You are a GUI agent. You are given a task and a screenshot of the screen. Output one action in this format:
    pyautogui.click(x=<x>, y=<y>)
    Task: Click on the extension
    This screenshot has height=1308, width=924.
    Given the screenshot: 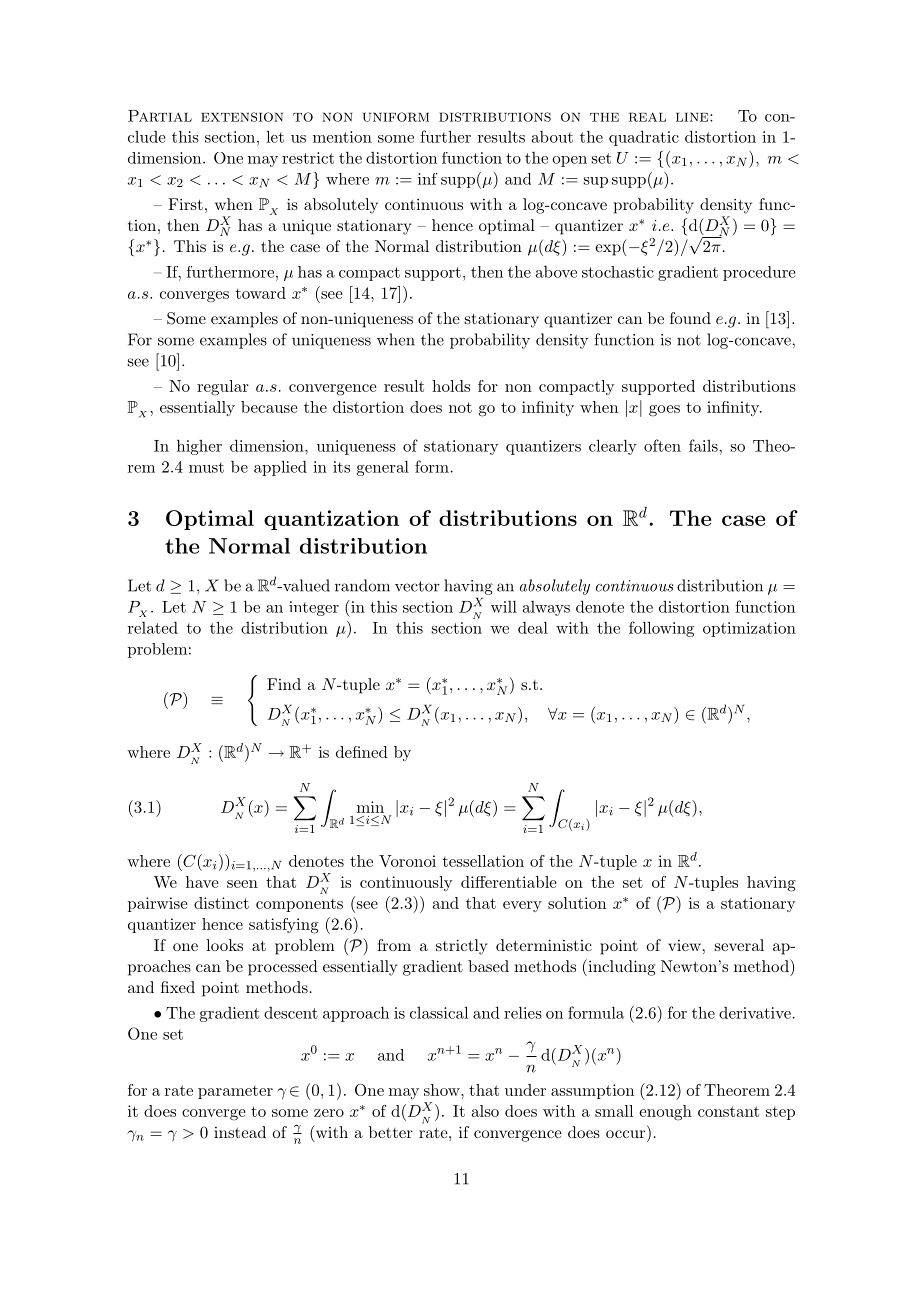 What is the action you would take?
    pyautogui.click(x=242, y=117)
